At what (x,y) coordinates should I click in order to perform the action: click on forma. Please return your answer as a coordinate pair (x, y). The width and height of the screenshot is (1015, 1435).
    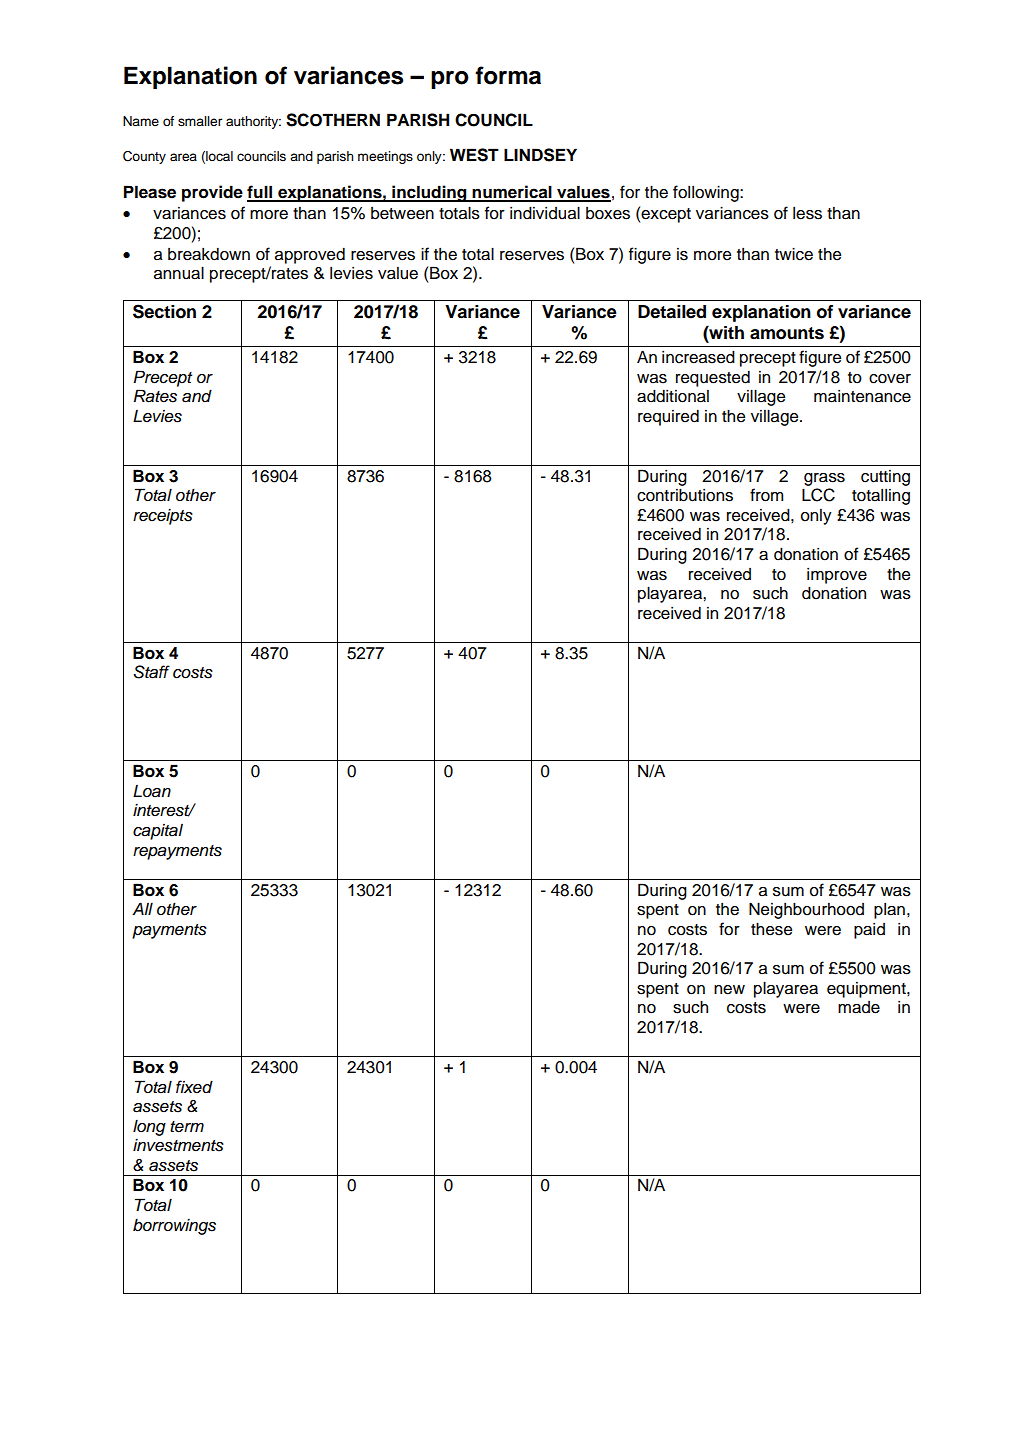
    Looking at the image, I should click on (508, 75).
